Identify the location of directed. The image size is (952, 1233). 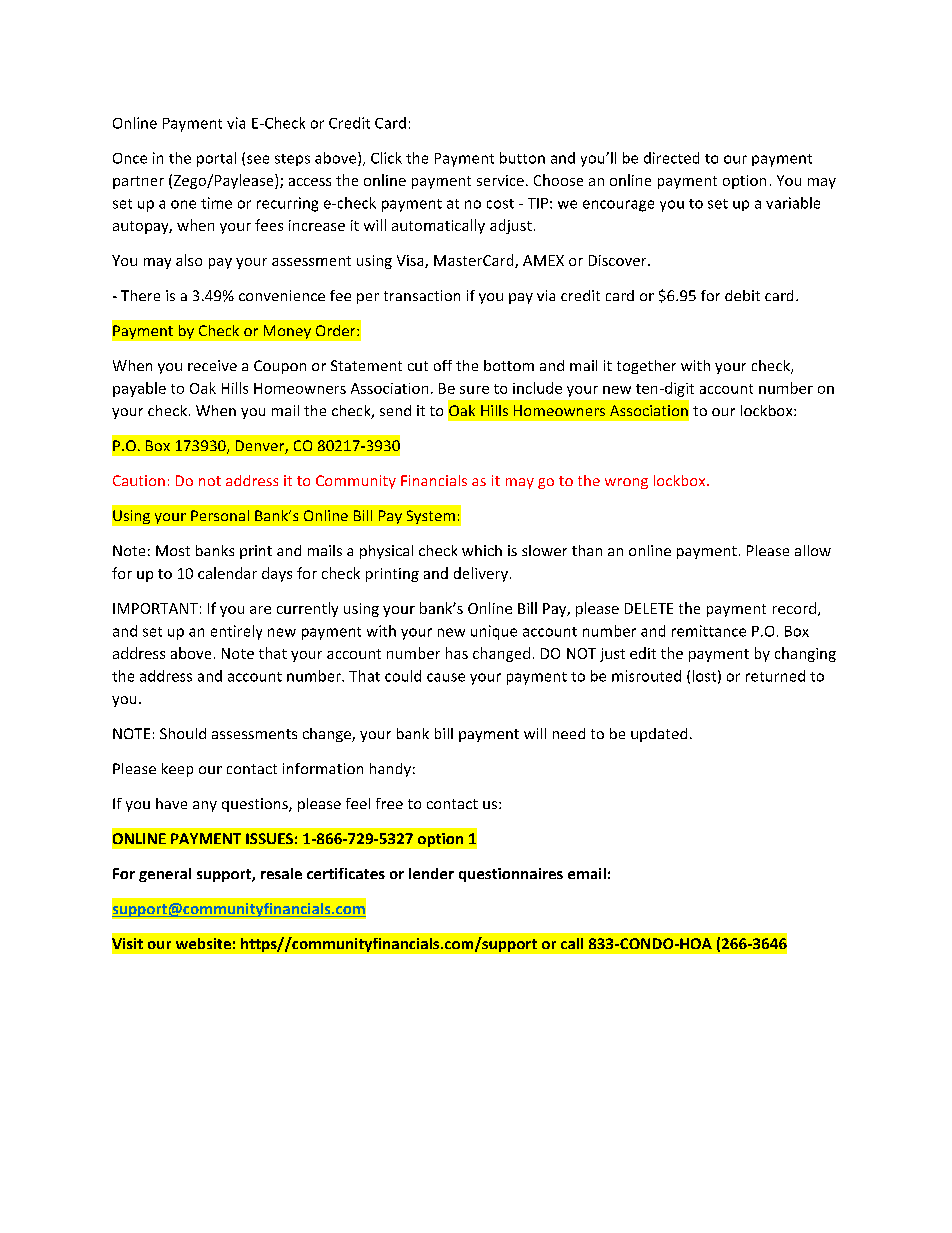
(671, 158).
